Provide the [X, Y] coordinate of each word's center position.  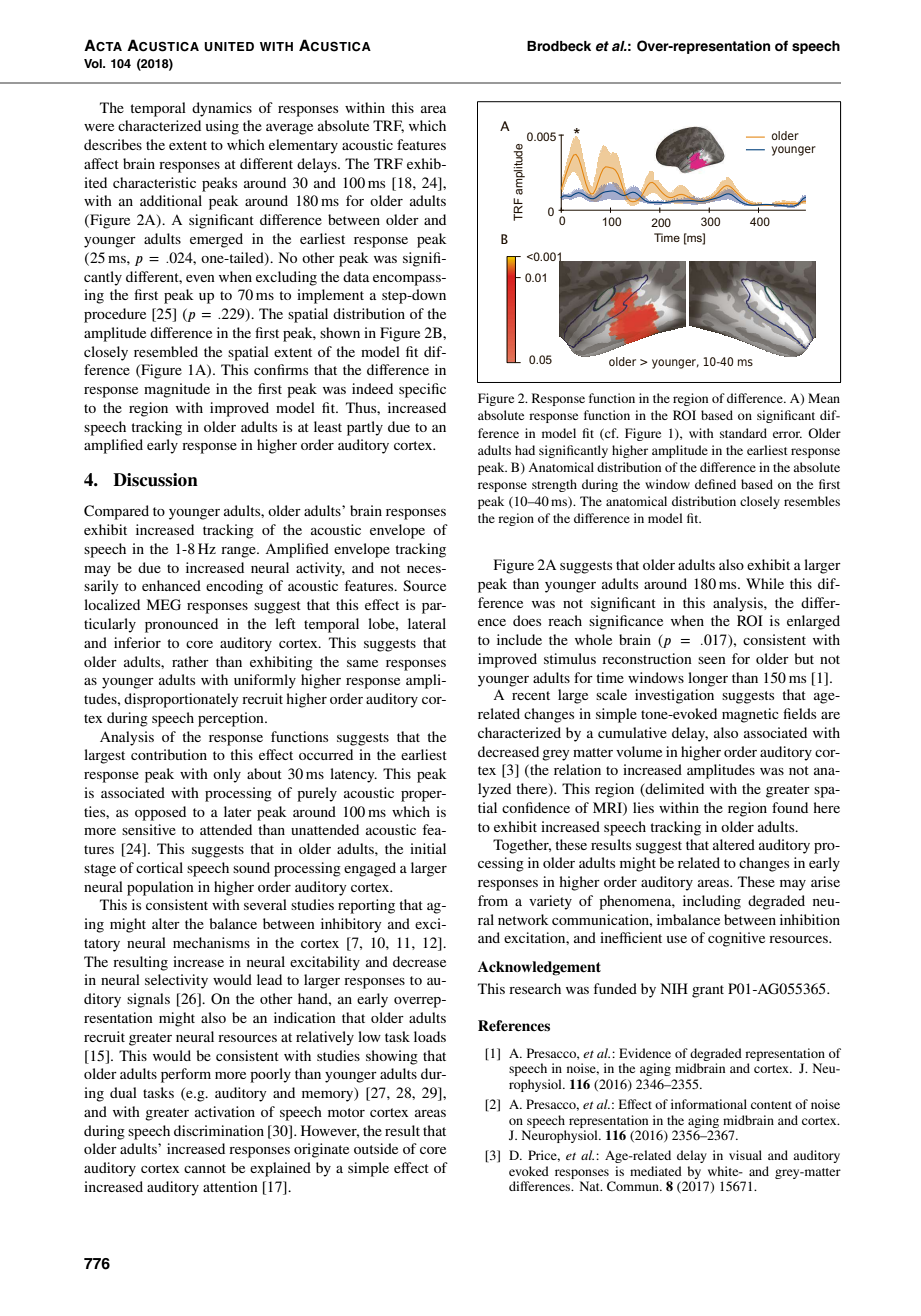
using [222, 127]
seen [712, 660]
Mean [824, 398]
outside [376, 1148]
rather [190, 661]
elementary [303, 146]
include [519, 639]
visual [745, 1155]
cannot [205, 1168]
